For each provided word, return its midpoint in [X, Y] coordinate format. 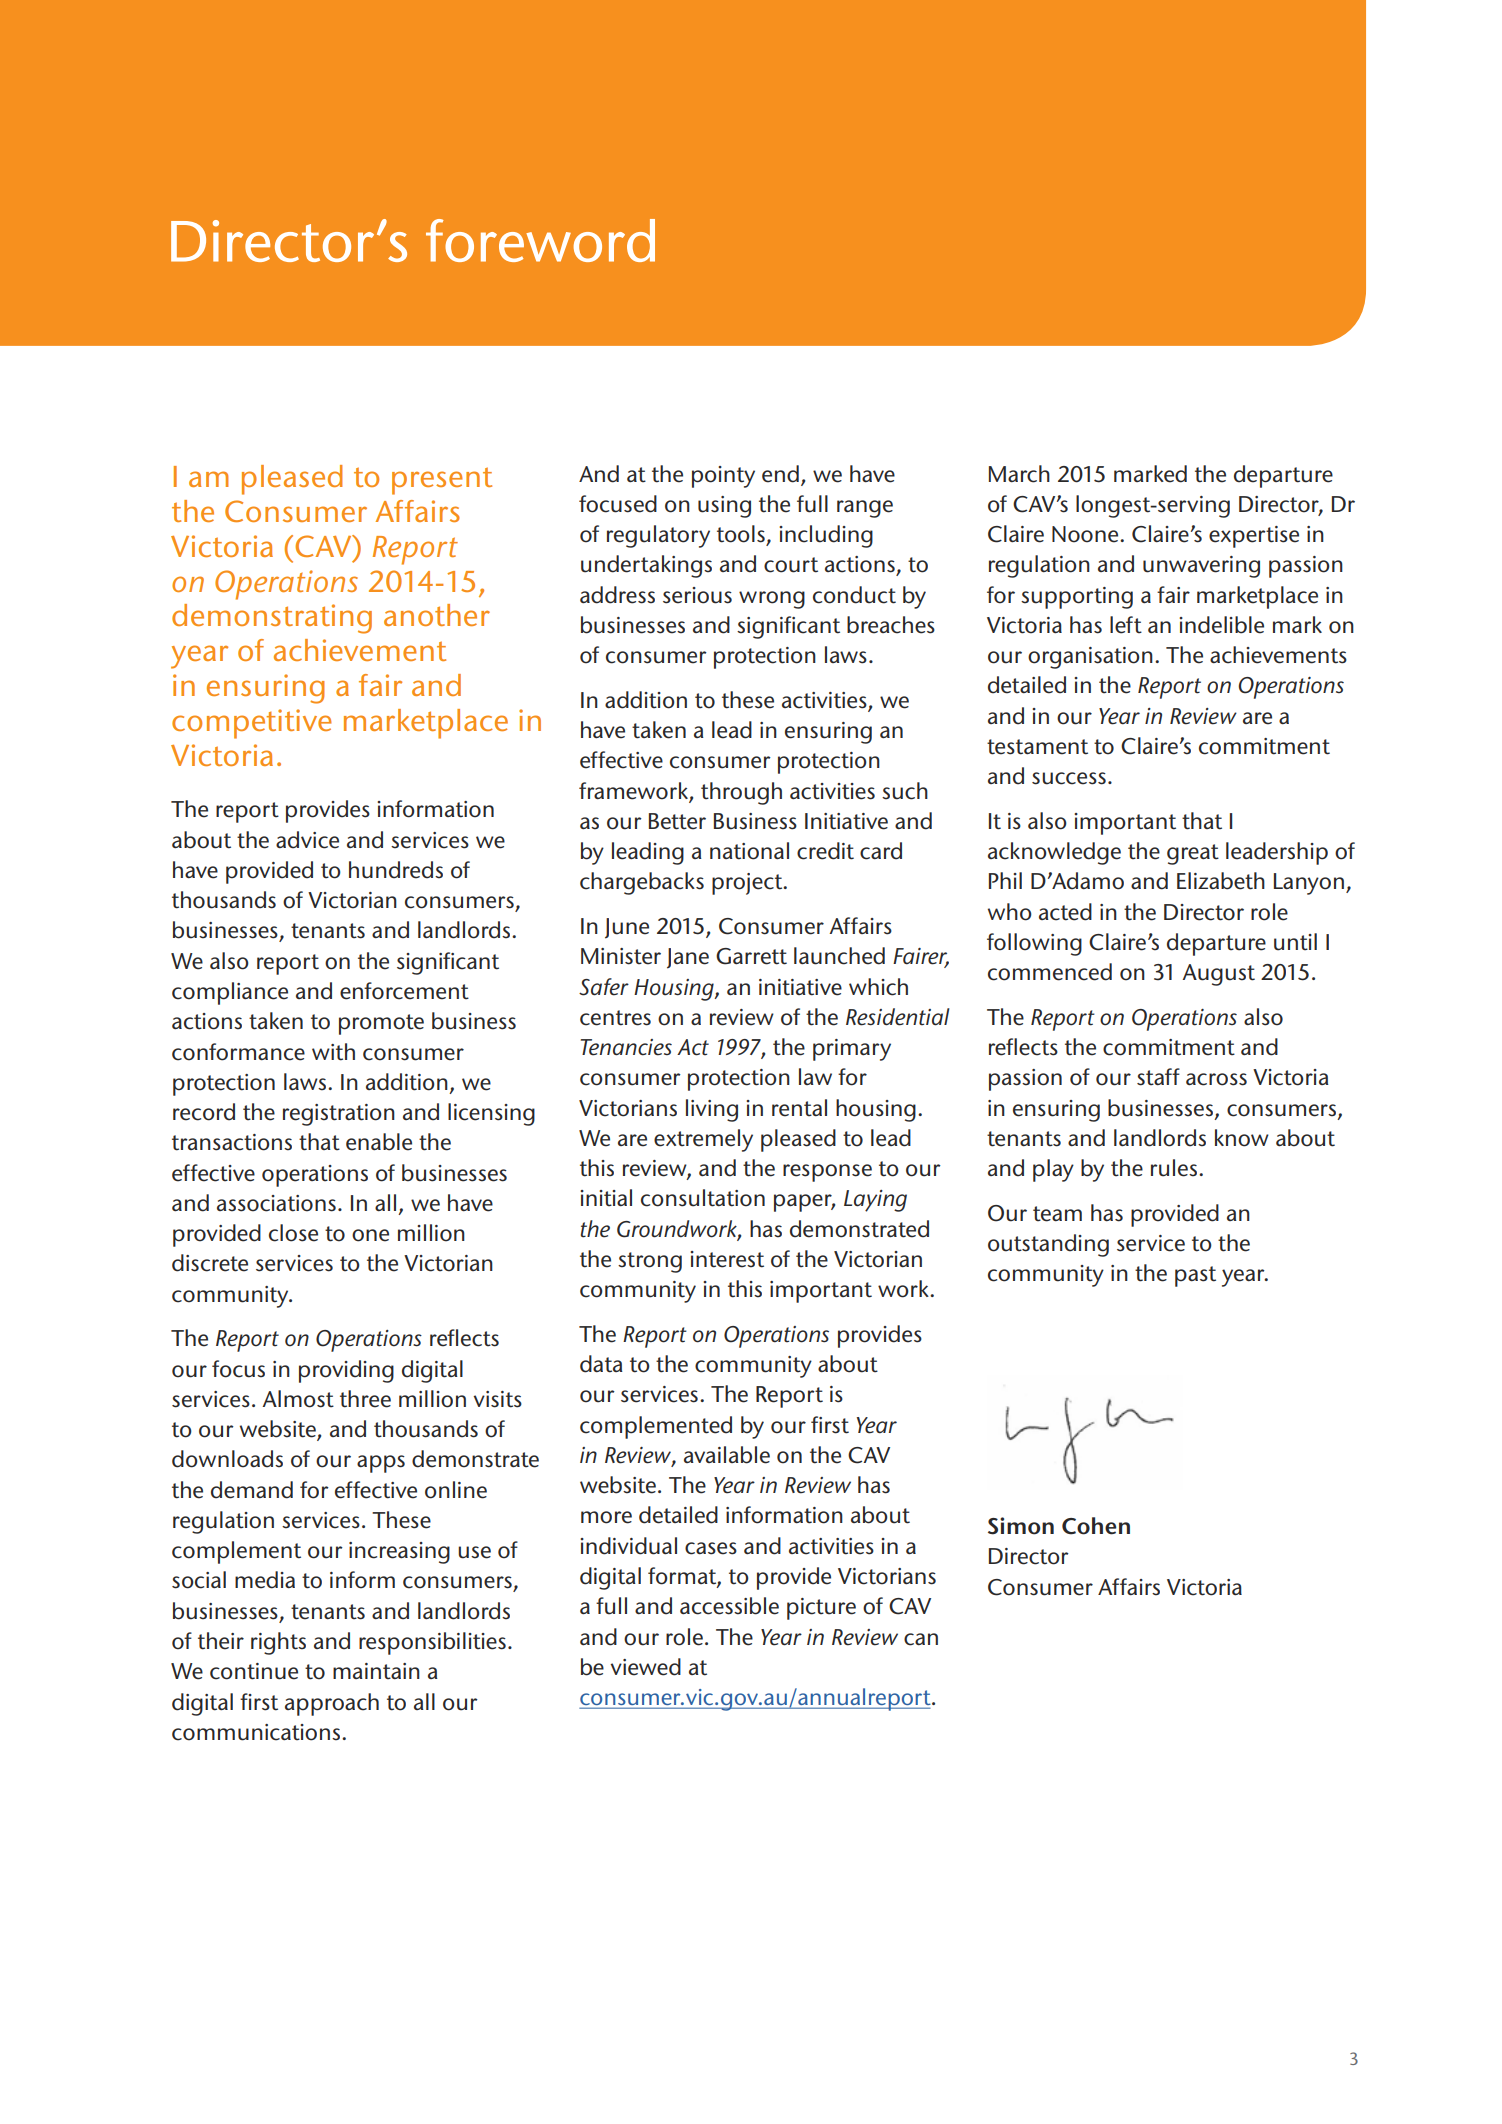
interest [727, 1259]
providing [346, 1371]
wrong [772, 600]
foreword [540, 240]
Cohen [1096, 1526]
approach [332, 1704]
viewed [645, 1667]
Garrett [751, 956]
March [1019, 474]
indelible [1221, 625]
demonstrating [272, 619]
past [1195, 1276]
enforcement [404, 991]
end [780, 474]
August [1218, 975]
